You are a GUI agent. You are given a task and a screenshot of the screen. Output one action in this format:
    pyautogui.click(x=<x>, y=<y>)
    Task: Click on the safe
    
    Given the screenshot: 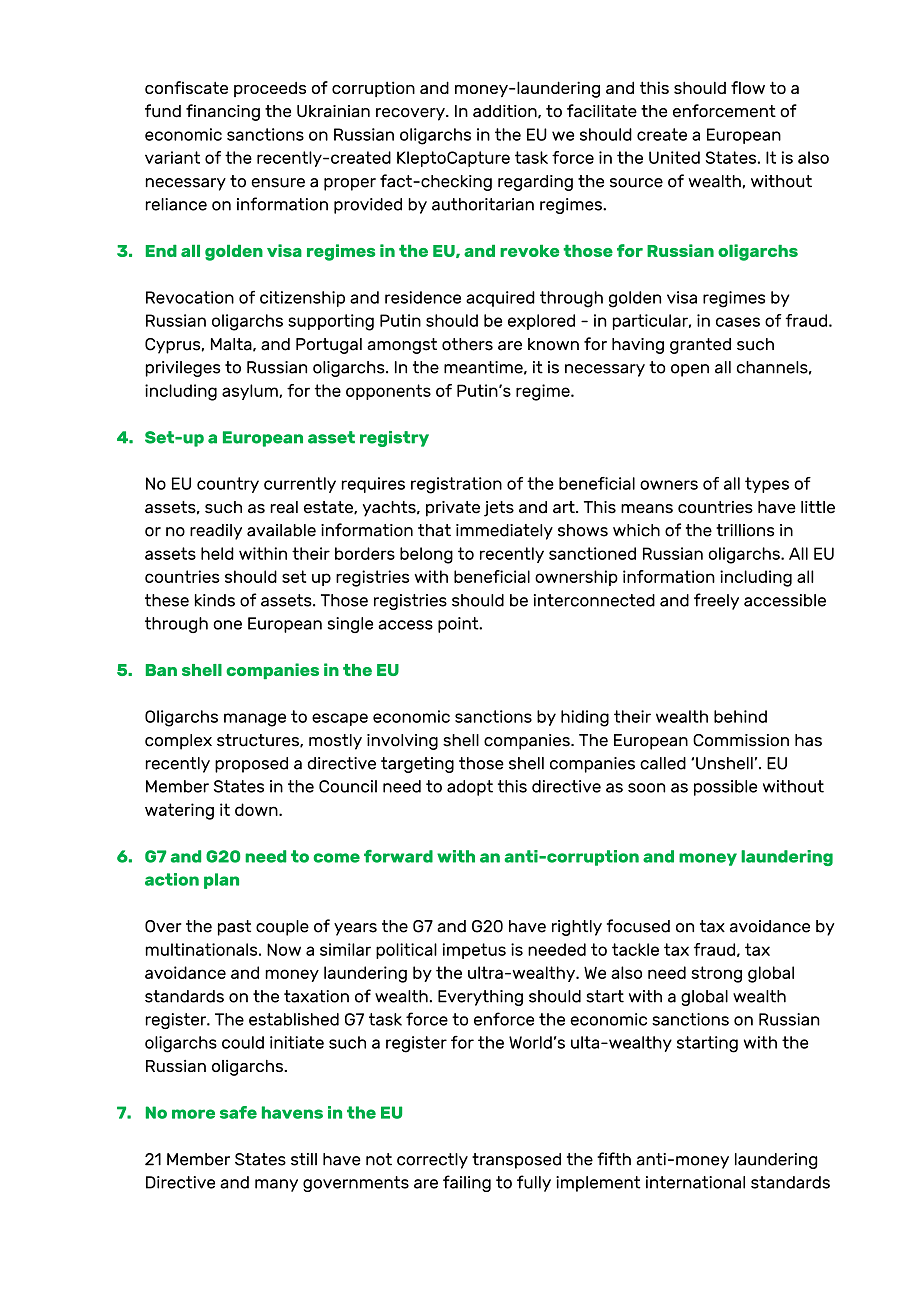 What is the action you would take?
    pyautogui.click(x=238, y=1112)
